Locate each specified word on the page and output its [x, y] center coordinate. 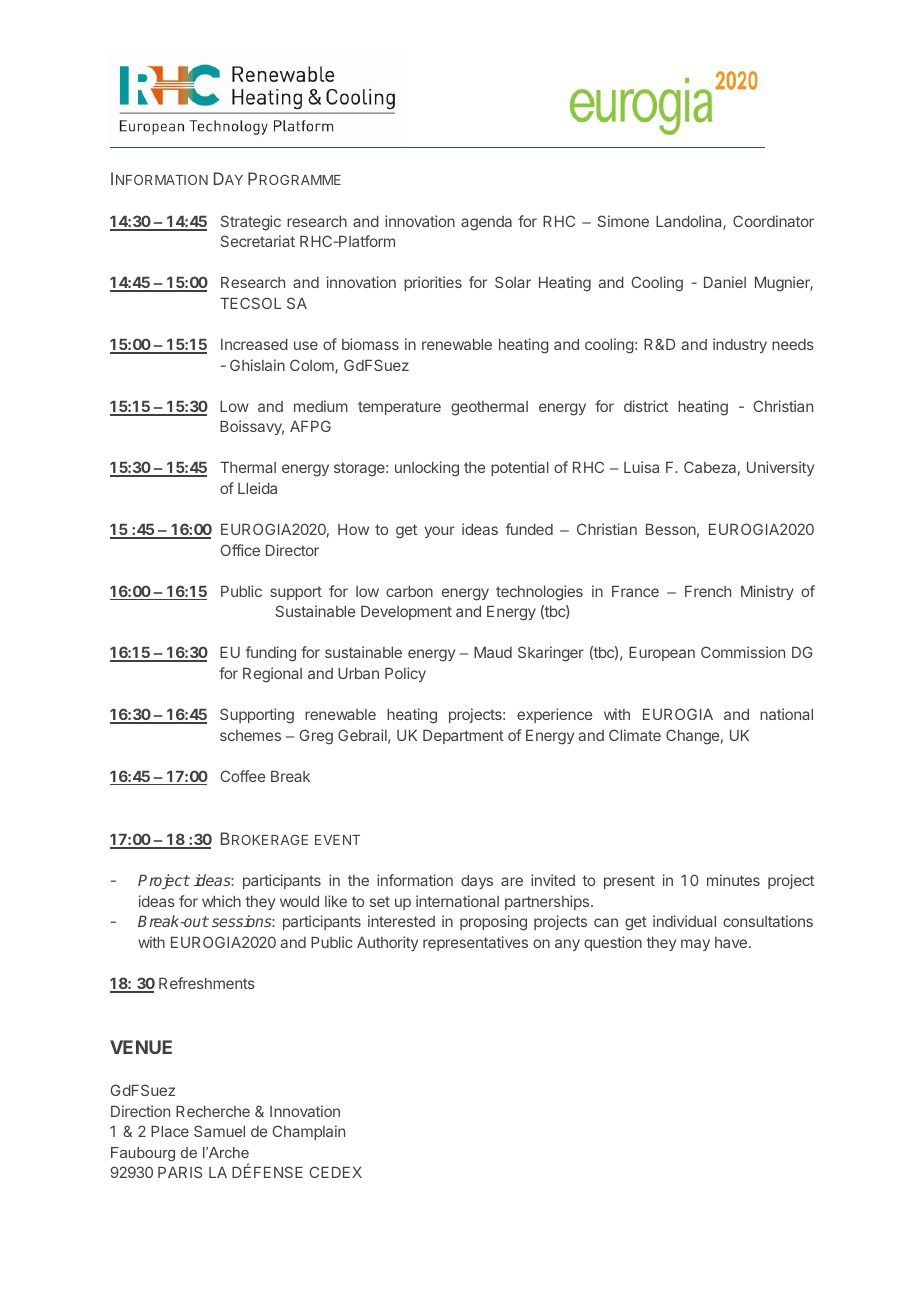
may [695, 945]
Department [463, 737]
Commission [743, 652]
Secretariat [258, 241]
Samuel [219, 1131]
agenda [486, 223]
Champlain [308, 1132]
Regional [272, 675]
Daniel [725, 282]
